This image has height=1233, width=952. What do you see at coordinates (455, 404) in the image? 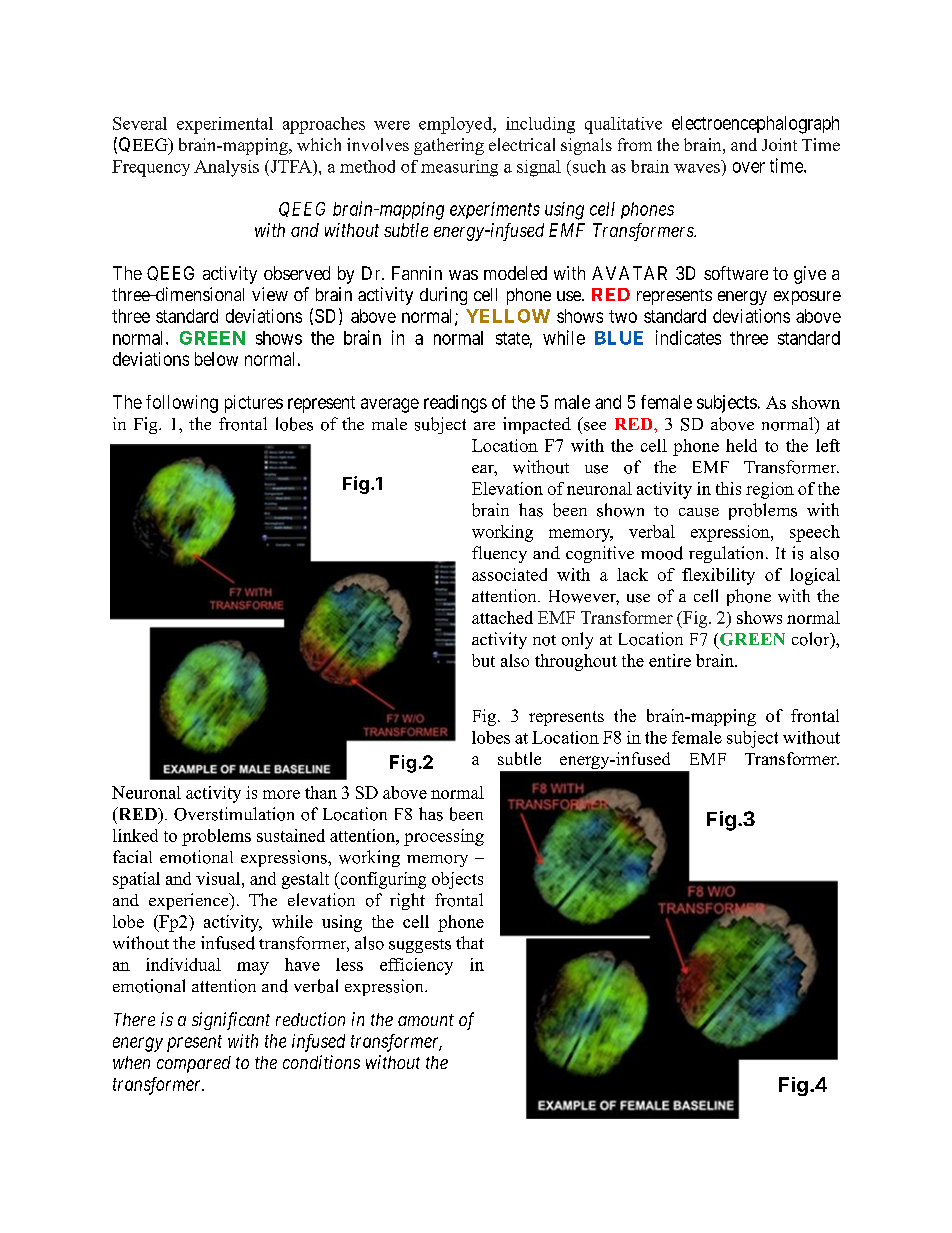
I see `readings` at bounding box center [455, 404].
